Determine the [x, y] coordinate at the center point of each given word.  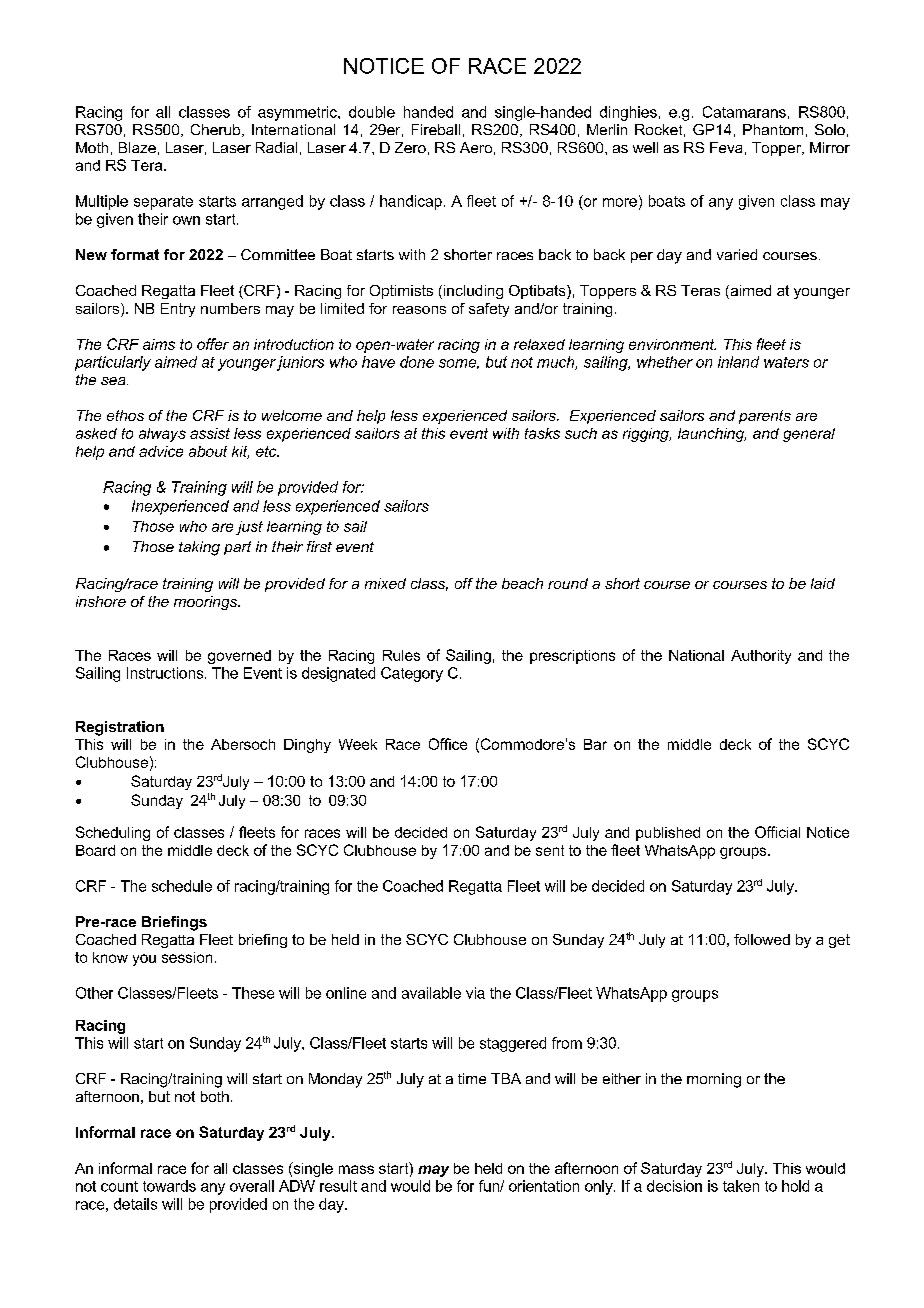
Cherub [217, 130]
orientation [544, 1186]
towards [169, 1186]
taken [741, 1186]
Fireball [436, 129]
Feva [726, 147]
